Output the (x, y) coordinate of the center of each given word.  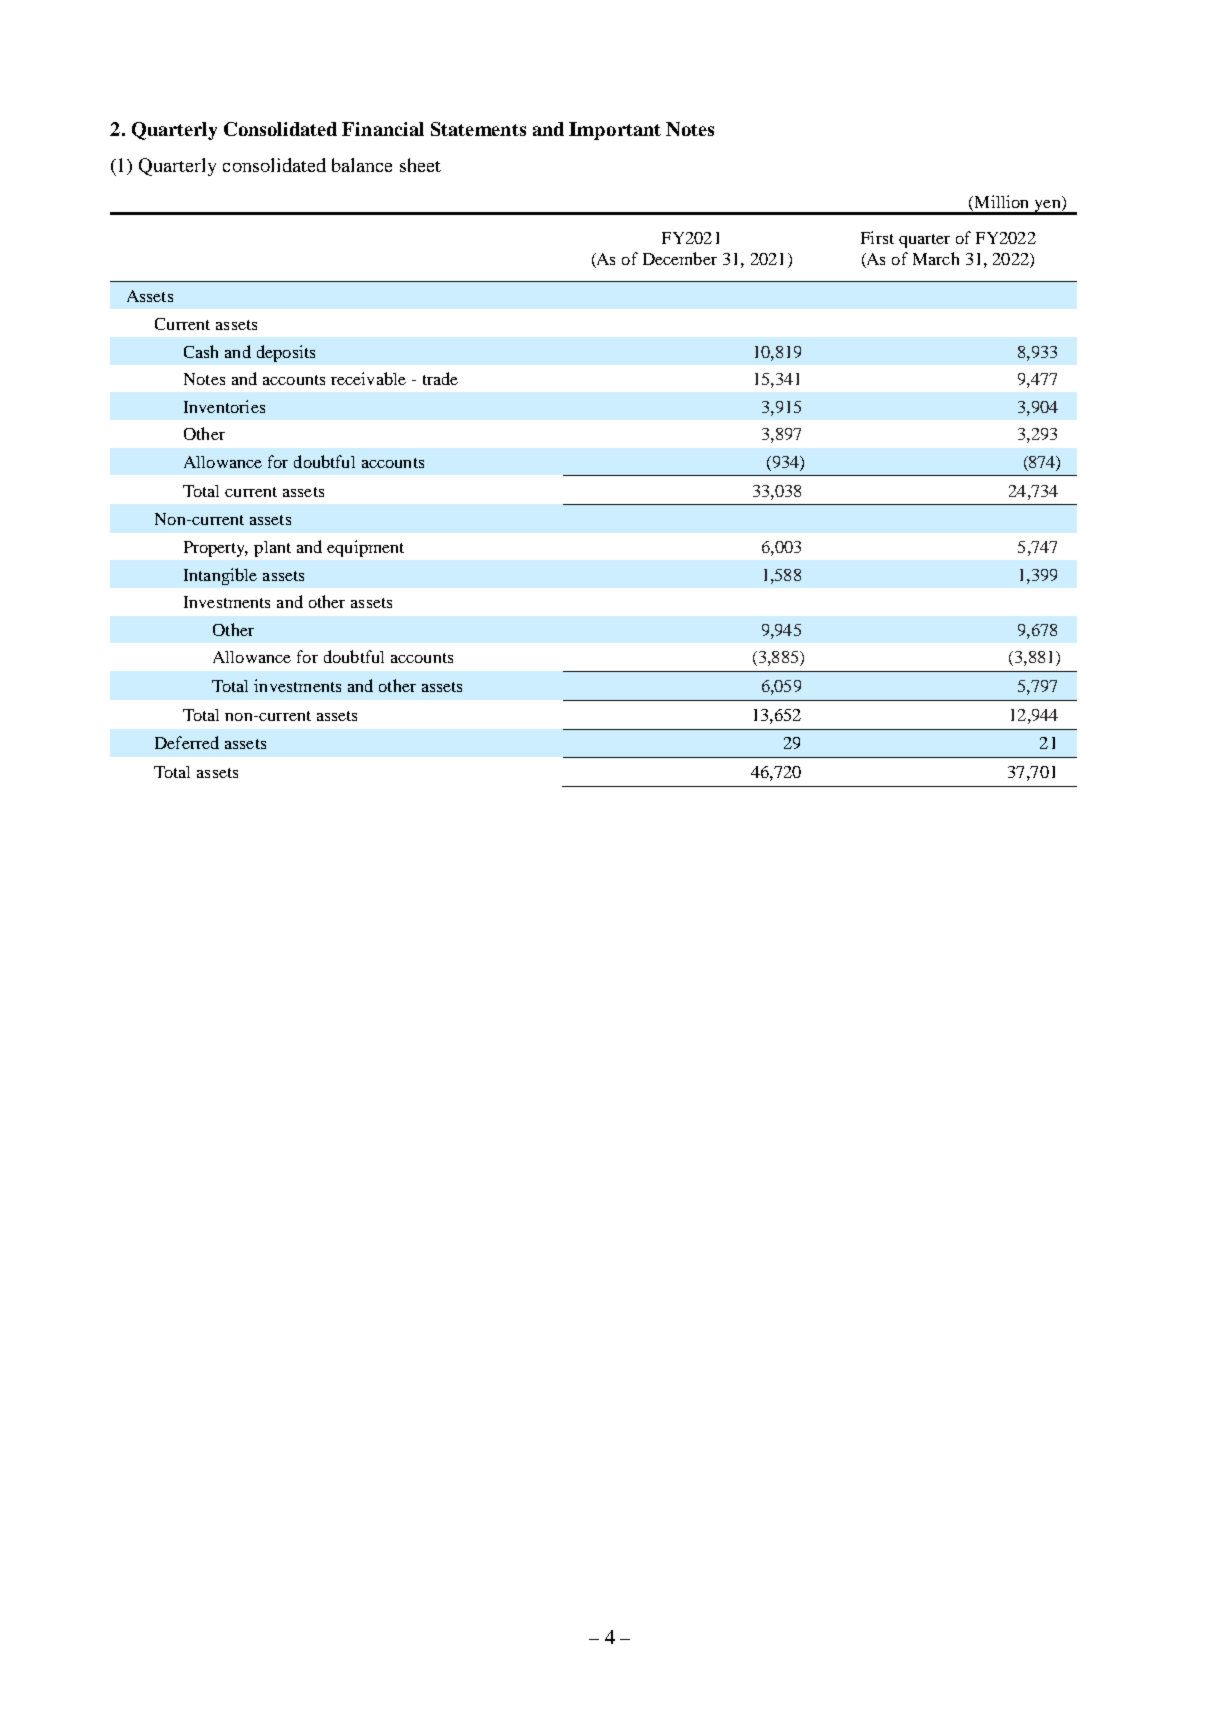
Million (1000, 203)
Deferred (187, 742)
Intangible (220, 576)
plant (272, 549)
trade (440, 378)
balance (362, 165)
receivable (368, 378)
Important (615, 131)
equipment (365, 548)
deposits (286, 353)
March (936, 258)
